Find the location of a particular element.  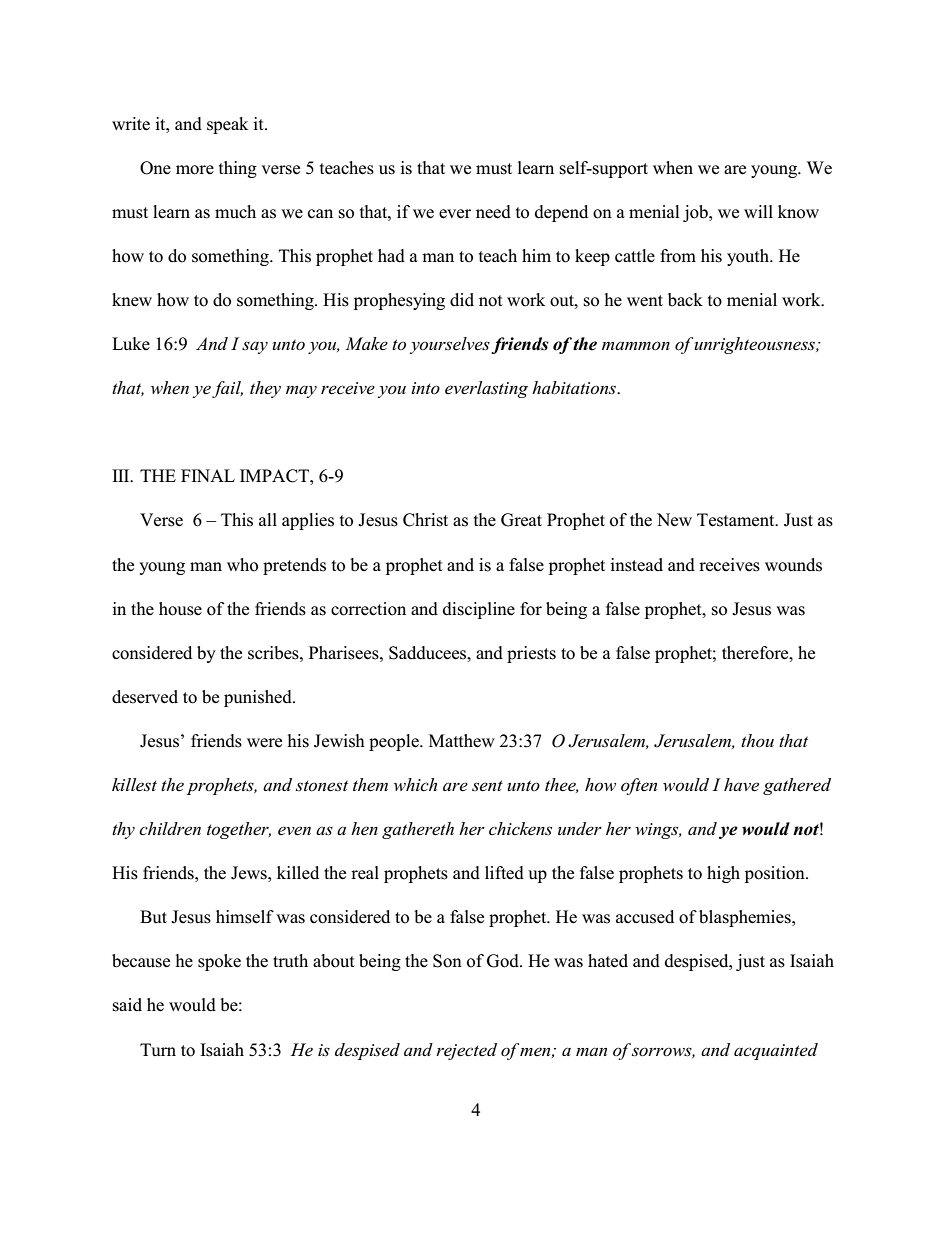

high is located at coordinates (723, 874).
